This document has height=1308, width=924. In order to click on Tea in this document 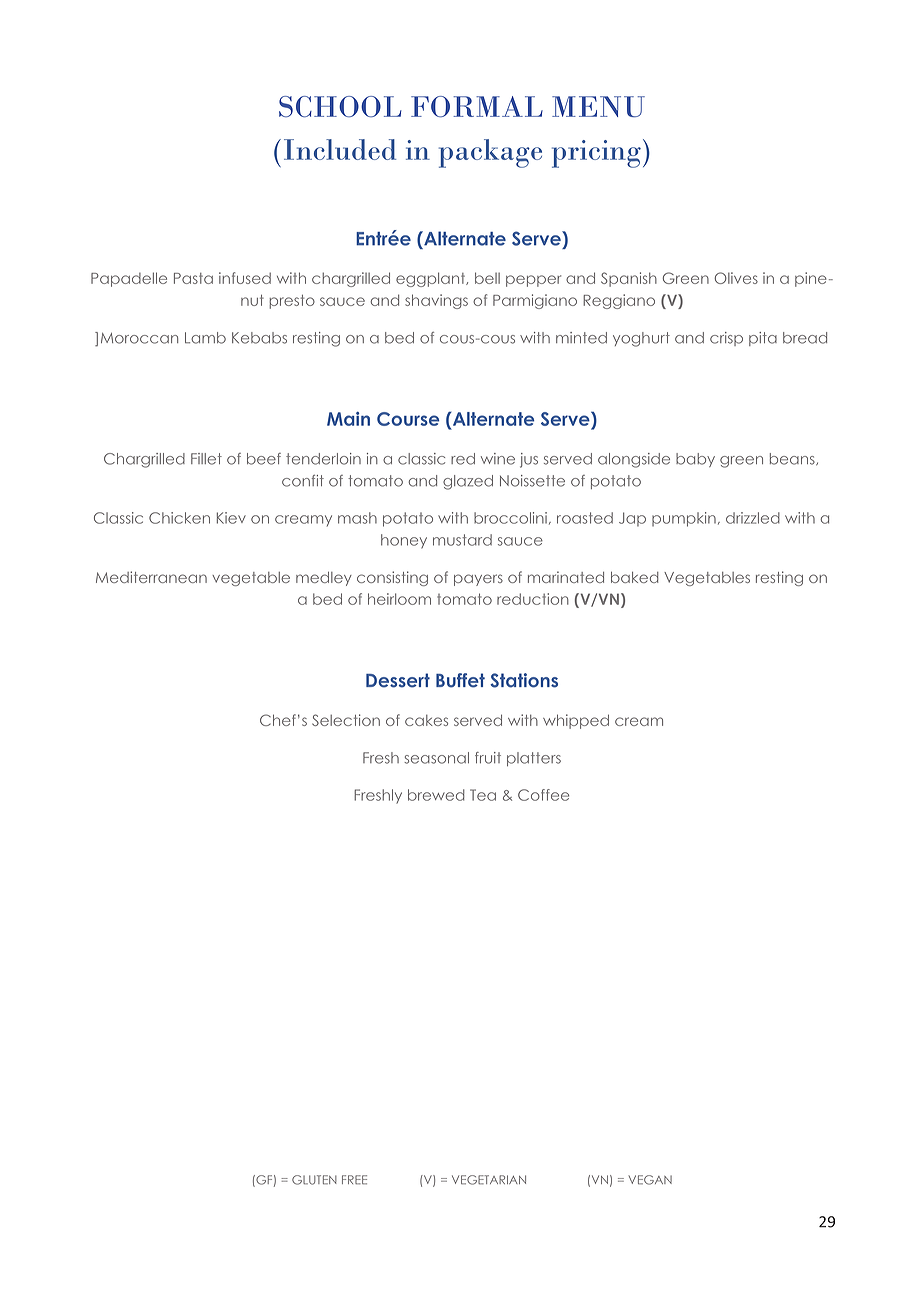, I will do `click(483, 795)`.
